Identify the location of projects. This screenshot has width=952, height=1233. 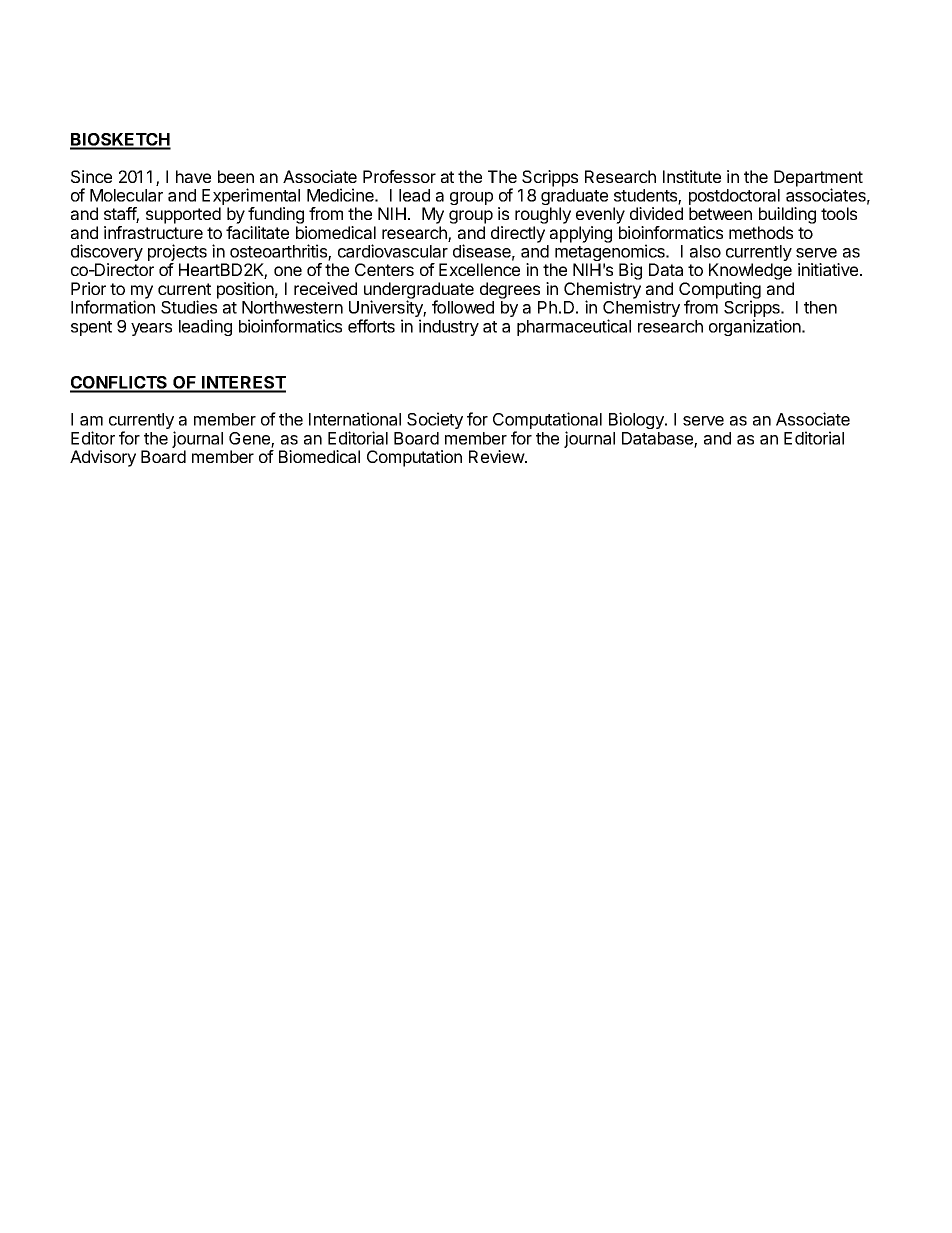
(177, 254).
